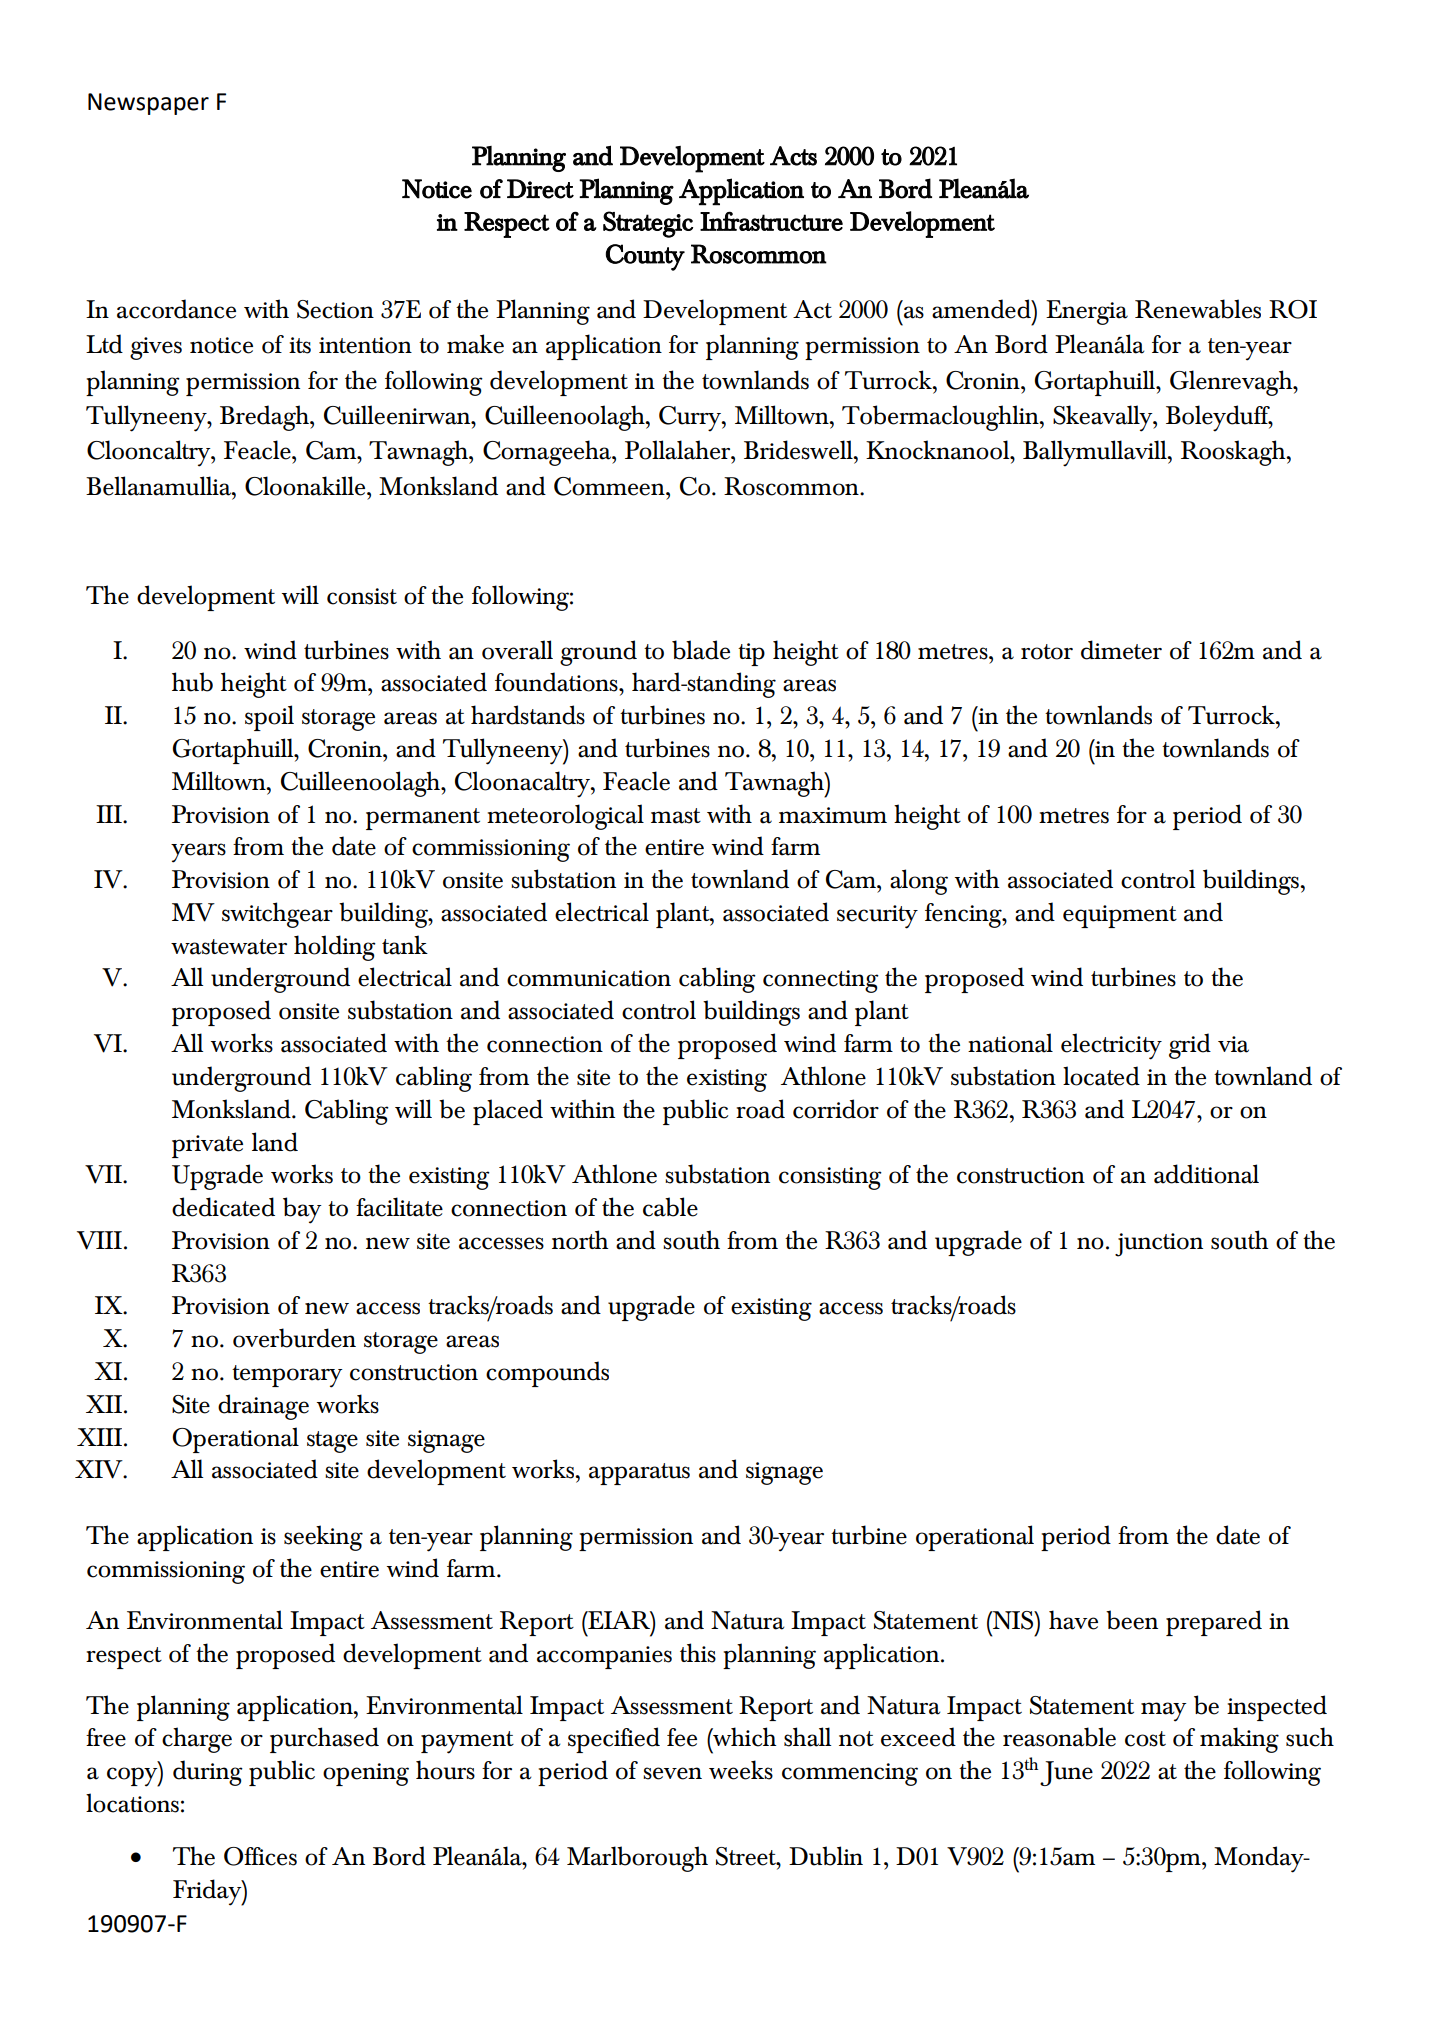  What do you see at coordinates (670, 1207) in the screenshot?
I see `cable` at bounding box center [670, 1207].
